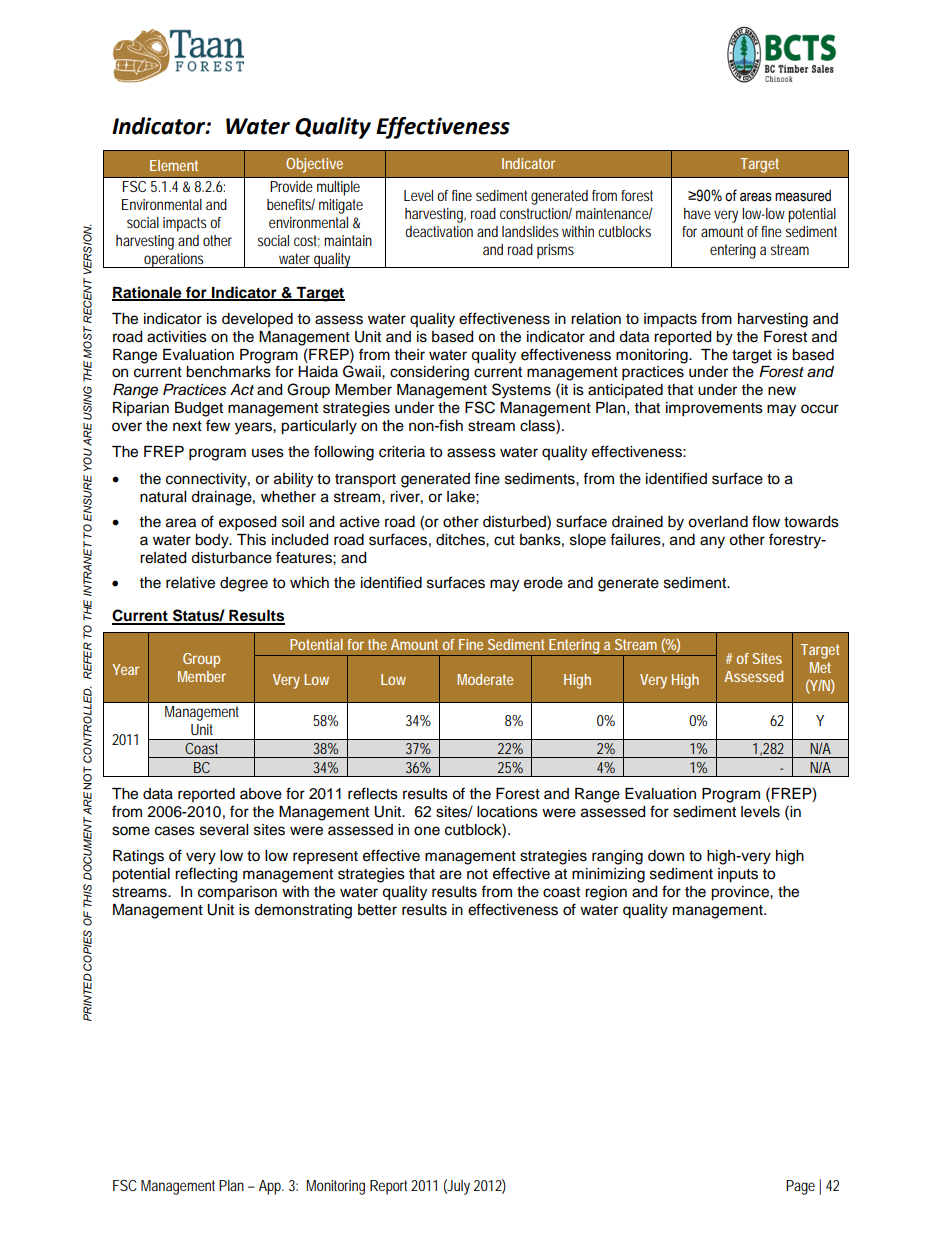 This page has width=952, height=1233. Describe the element at coordinates (606, 893) in the page. I see `region` at that location.
